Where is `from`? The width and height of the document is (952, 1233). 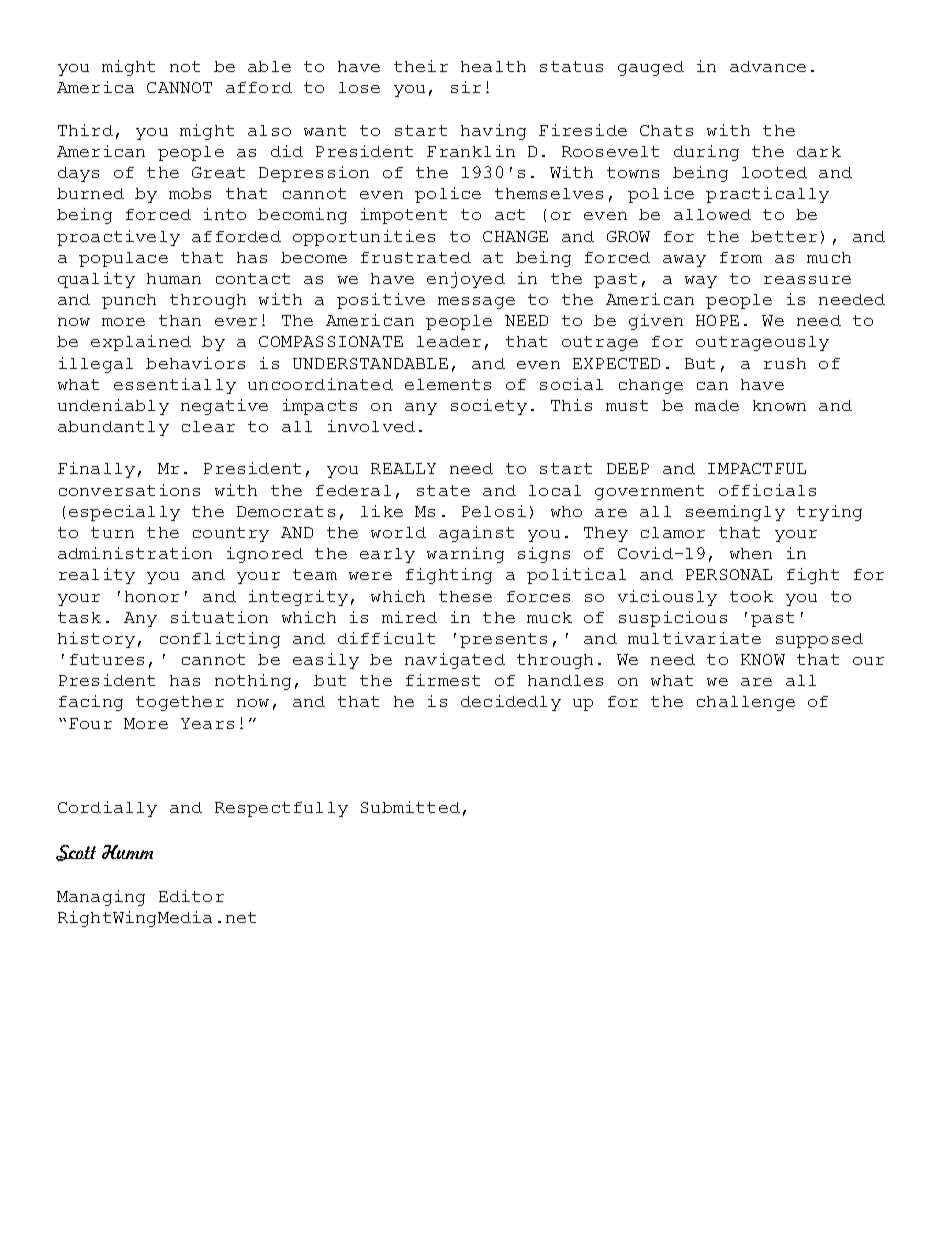 from is located at coordinates (741, 257).
